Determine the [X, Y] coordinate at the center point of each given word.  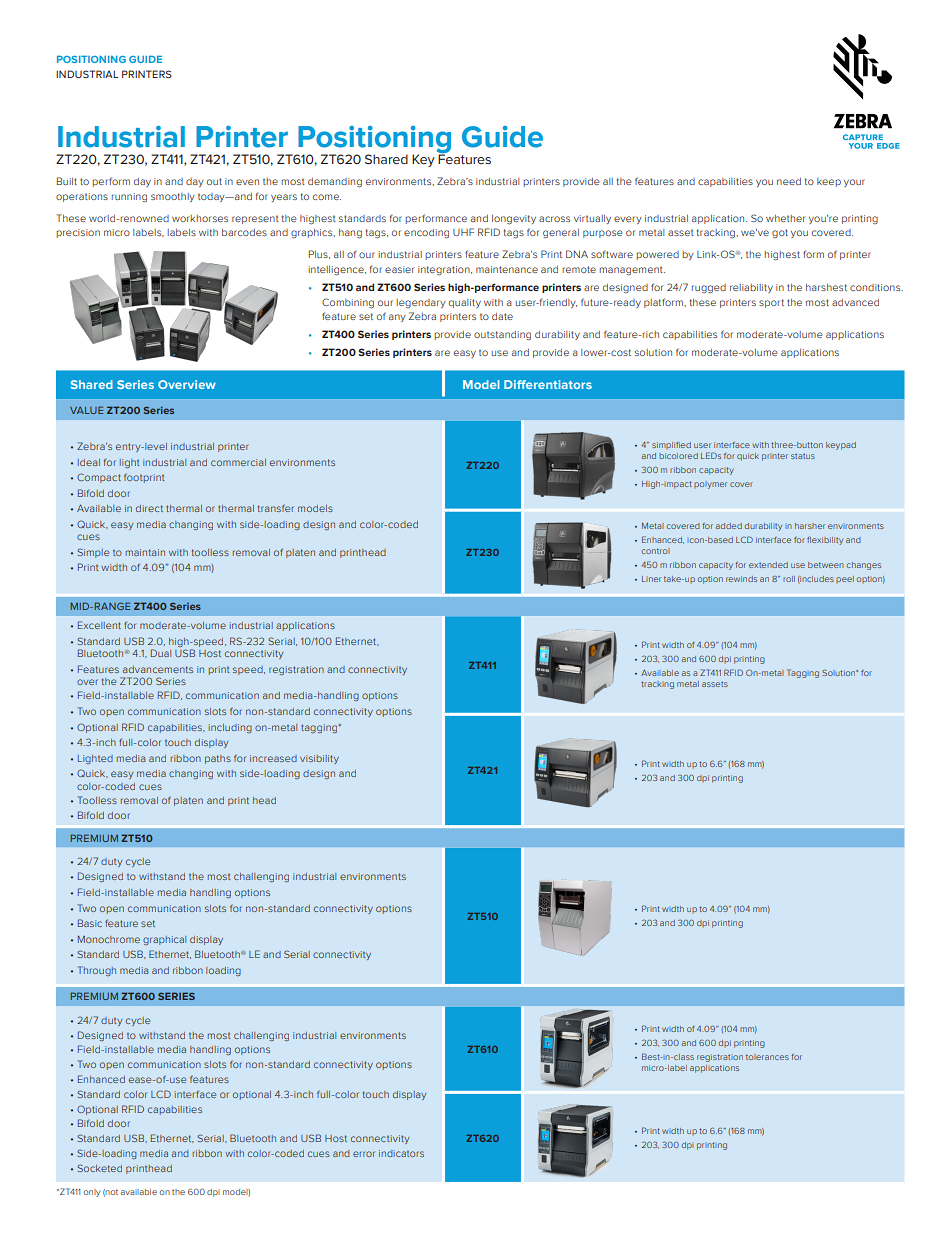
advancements [158, 669]
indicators [401, 1153]
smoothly [173, 197]
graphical [164, 940]
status [803, 456]
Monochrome [109, 939]
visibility [319, 759]
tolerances [767, 1057]
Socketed [99, 1168]
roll [789, 579]
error [364, 1154]
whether [786, 218]
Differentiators [548, 384]
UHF [463, 232]
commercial [238, 462]
